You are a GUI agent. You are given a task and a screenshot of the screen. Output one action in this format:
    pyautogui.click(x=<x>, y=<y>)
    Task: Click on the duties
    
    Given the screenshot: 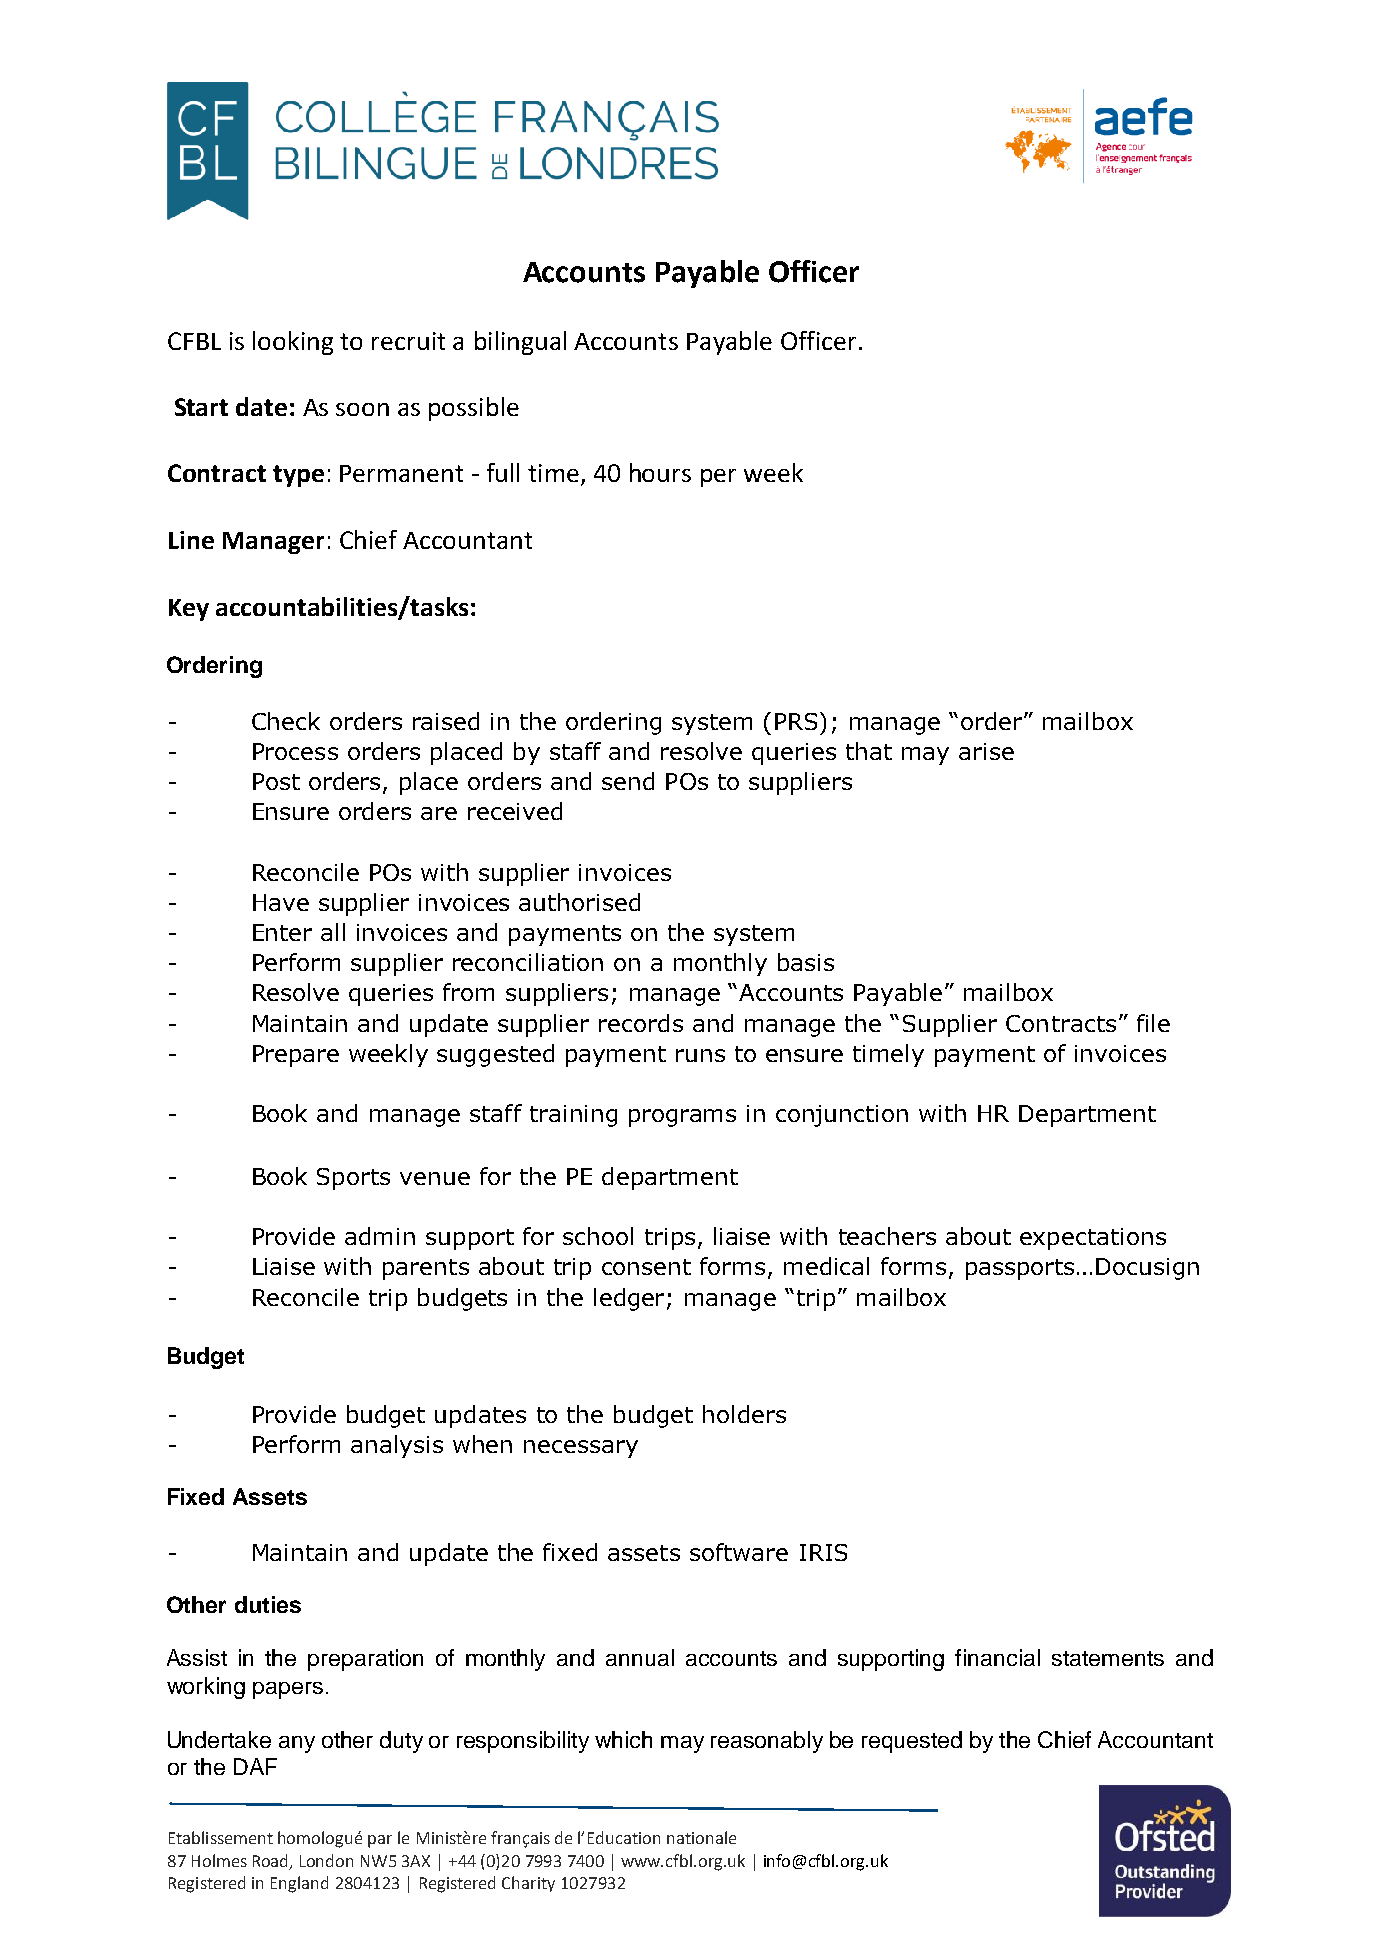 What is the action you would take?
    pyautogui.click(x=268, y=1604)
